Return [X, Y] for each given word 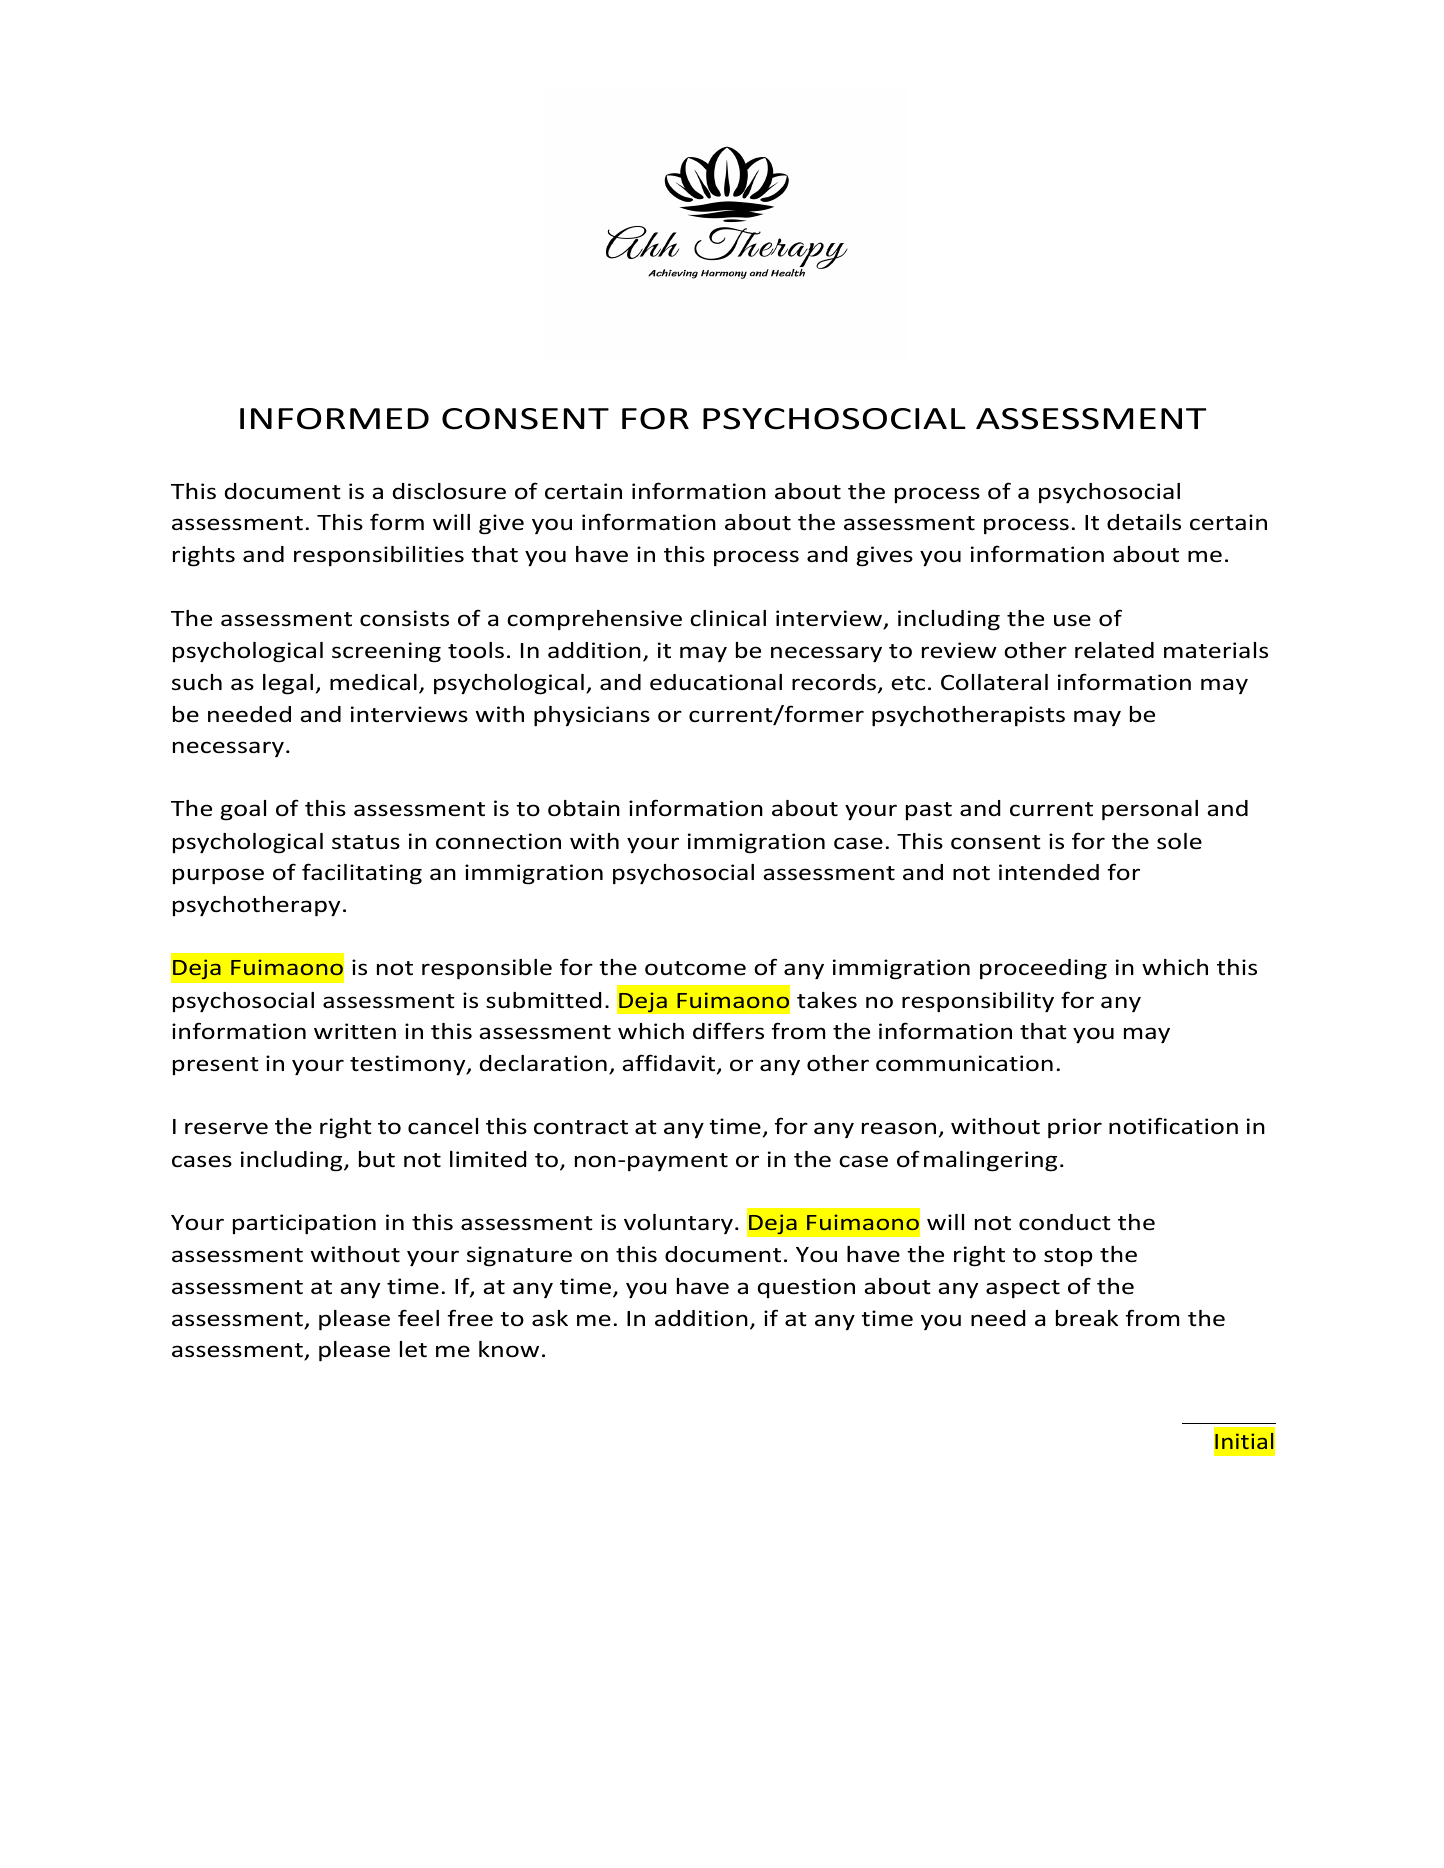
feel [418, 1318]
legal [288, 684]
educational [716, 682]
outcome [695, 968]
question [806, 1288]
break [1087, 1318]
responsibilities [379, 556]
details [1144, 522]
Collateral [994, 682]
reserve [226, 1128]
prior [1075, 1128]
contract [581, 1127]
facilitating [362, 874]
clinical [728, 618]
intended [1049, 872]
